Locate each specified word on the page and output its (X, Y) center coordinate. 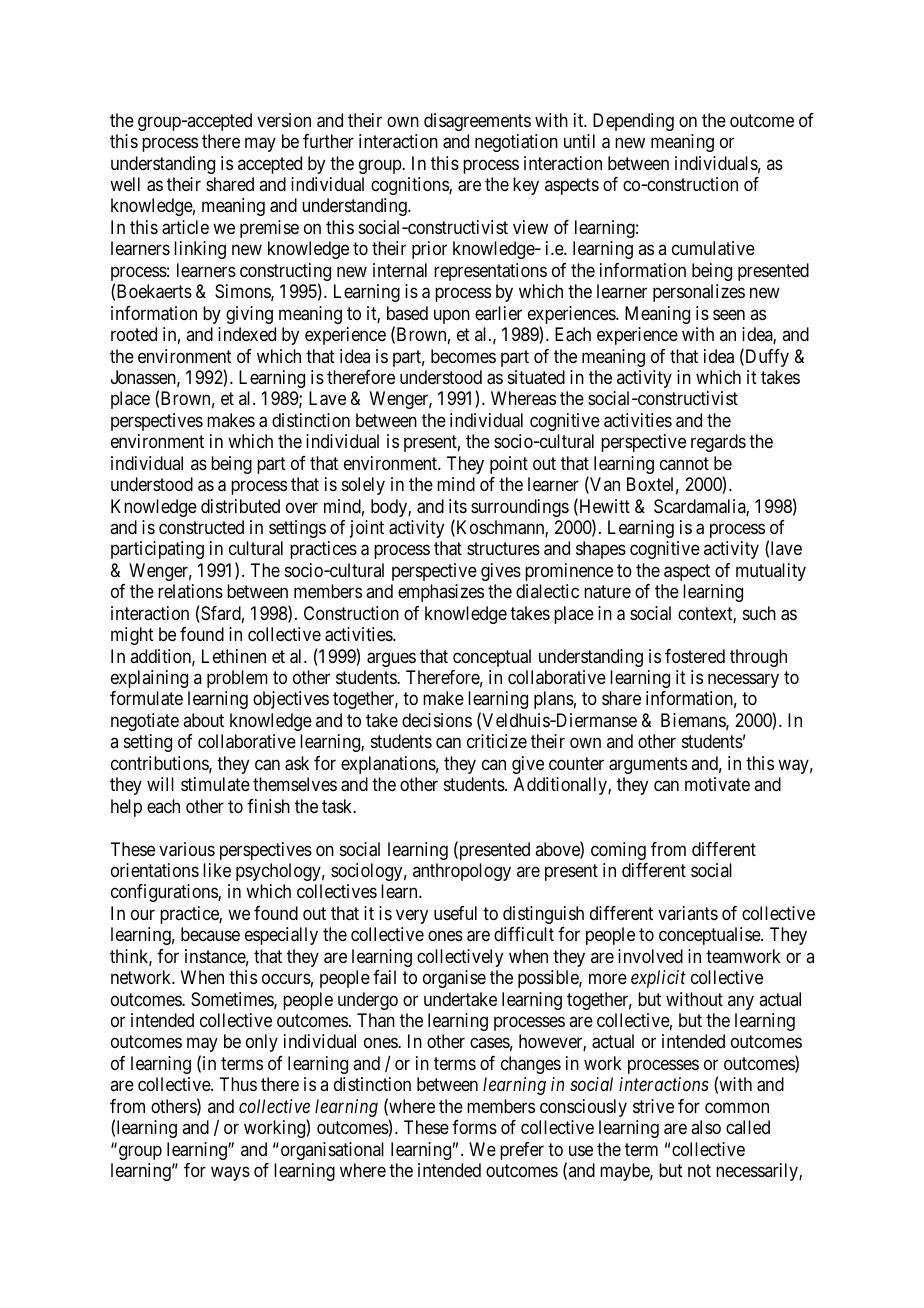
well (125, 184)
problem (237, 679)
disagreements (477, 122)
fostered (695, 656)
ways (230, 1174)
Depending (633, 122)
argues (391, 659)
